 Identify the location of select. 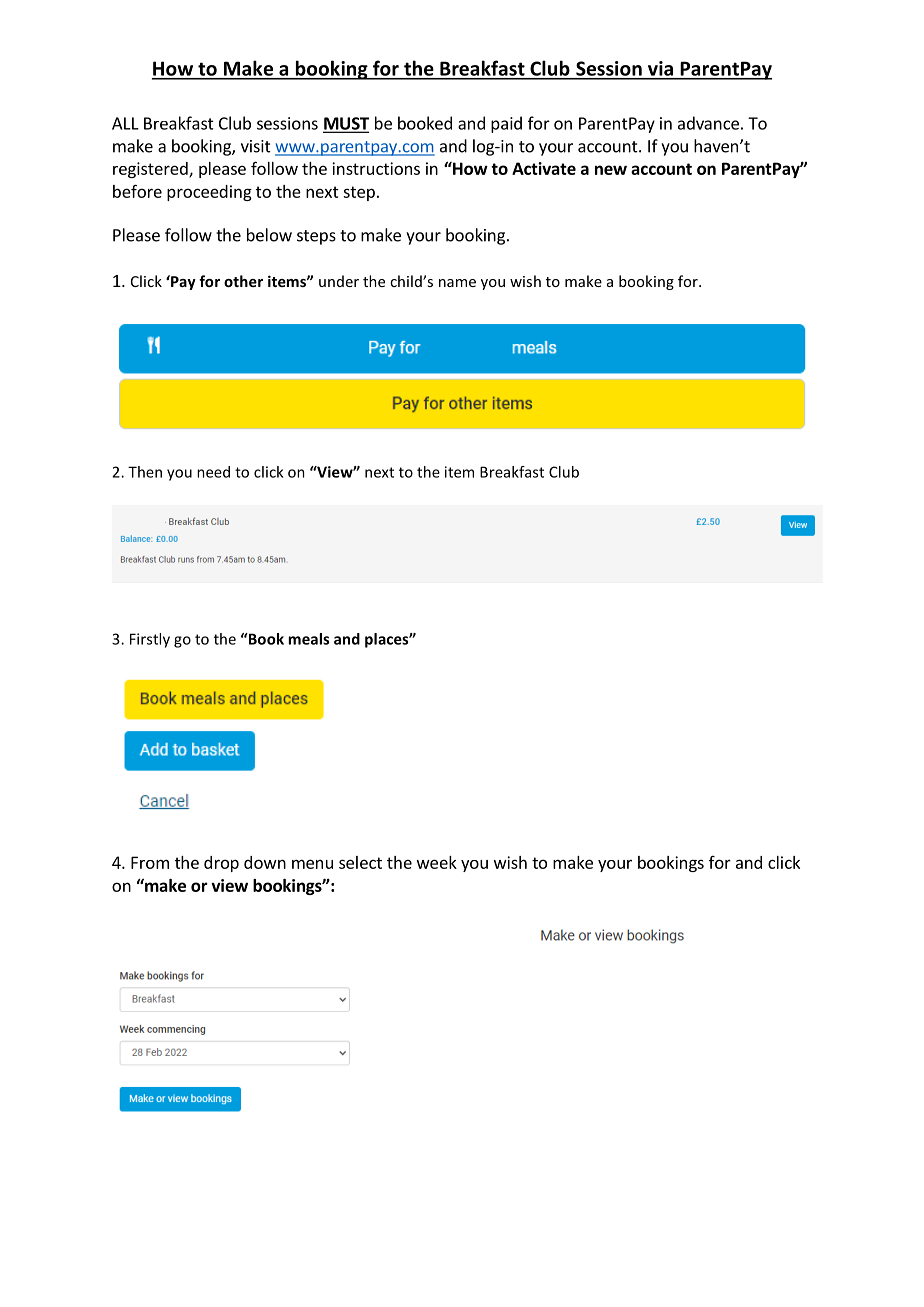
(360, 862).
